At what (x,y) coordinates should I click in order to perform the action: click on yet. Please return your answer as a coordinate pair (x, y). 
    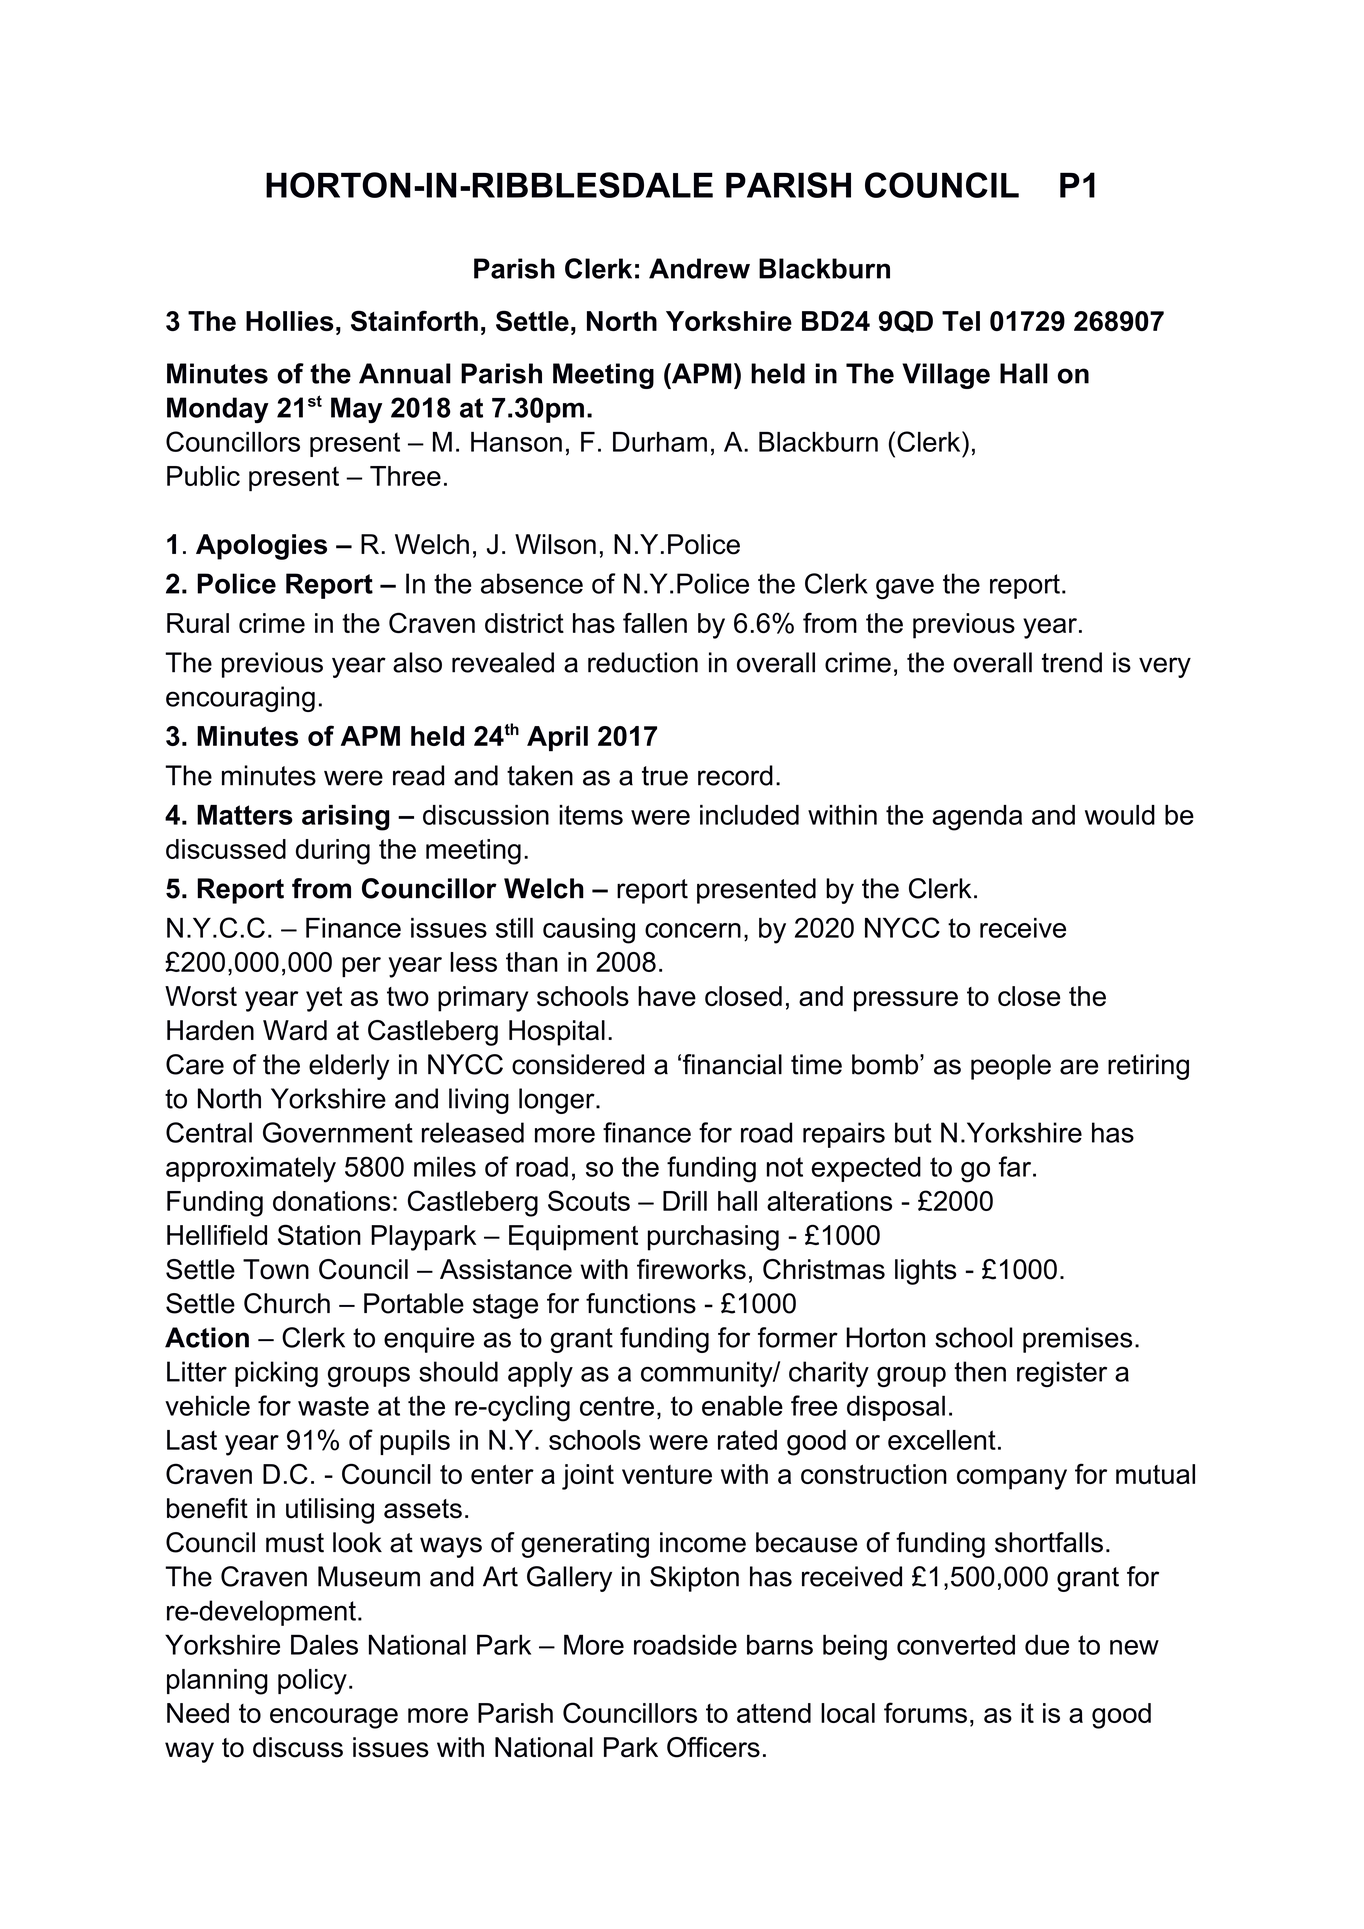
    Looking at the image, I should click on (324, 999).
